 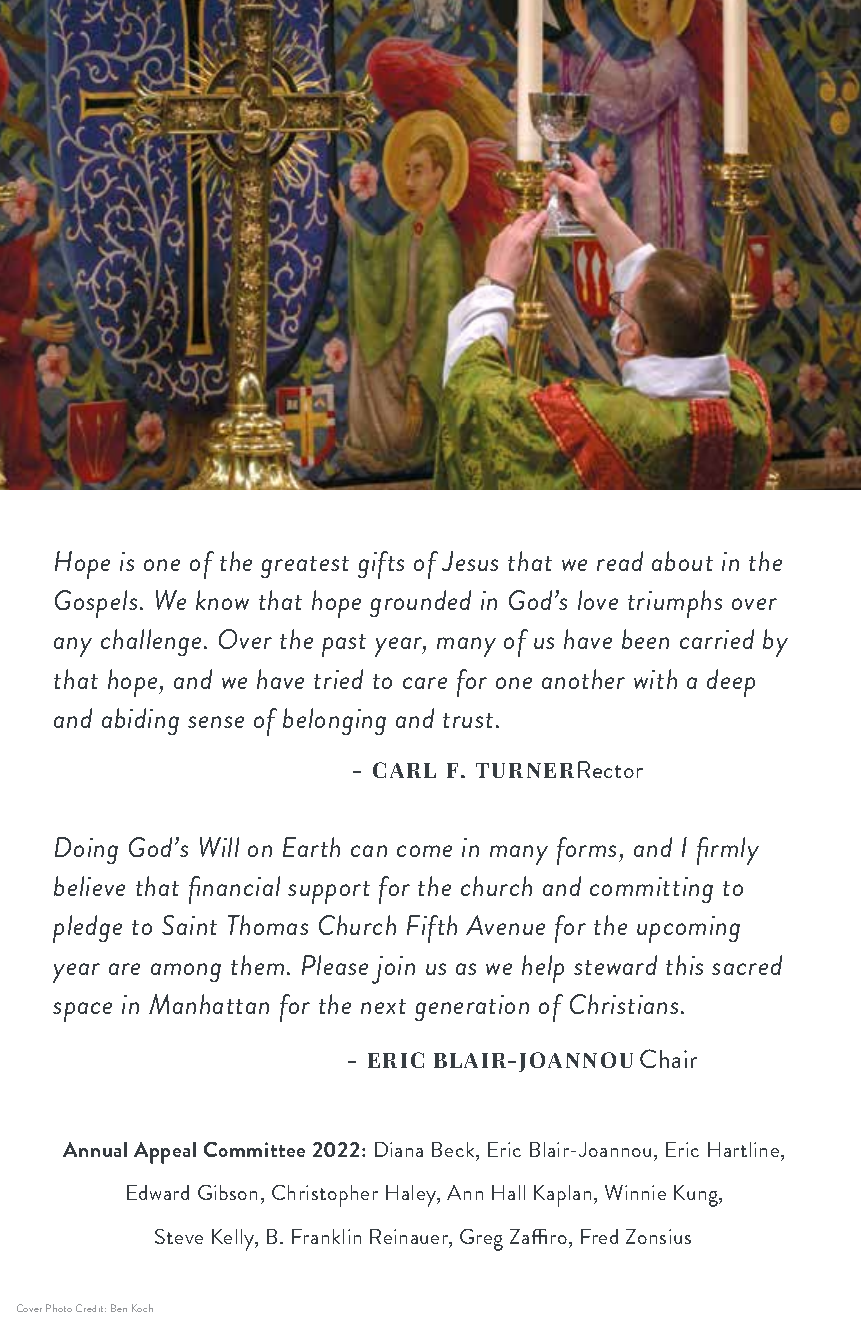 I want to click on Saint, so click(x=189, y=925).
